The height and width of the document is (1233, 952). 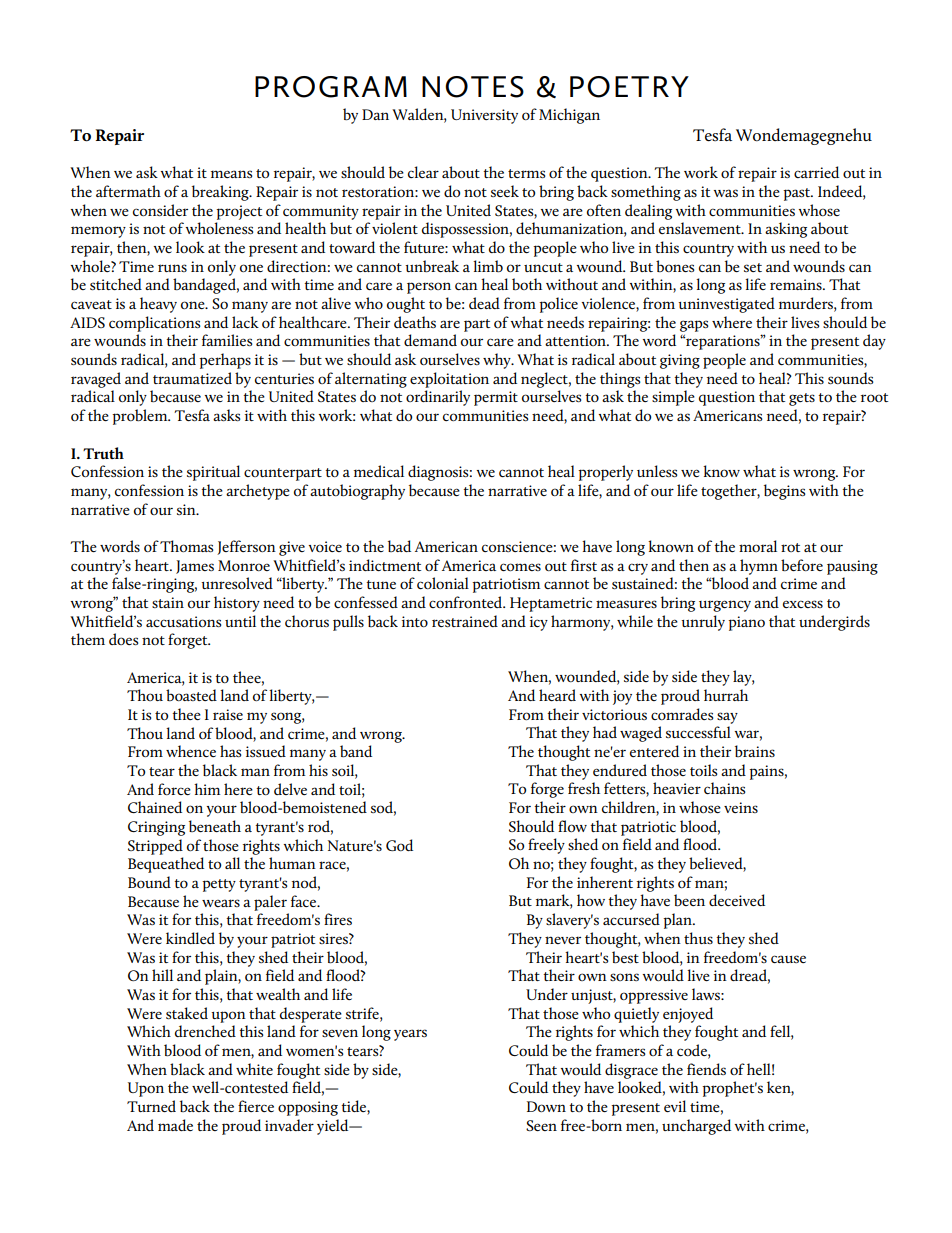 What do you see at coordinates (816, 172) in the document?
I see `carried` at bounding box center [816, 172].
